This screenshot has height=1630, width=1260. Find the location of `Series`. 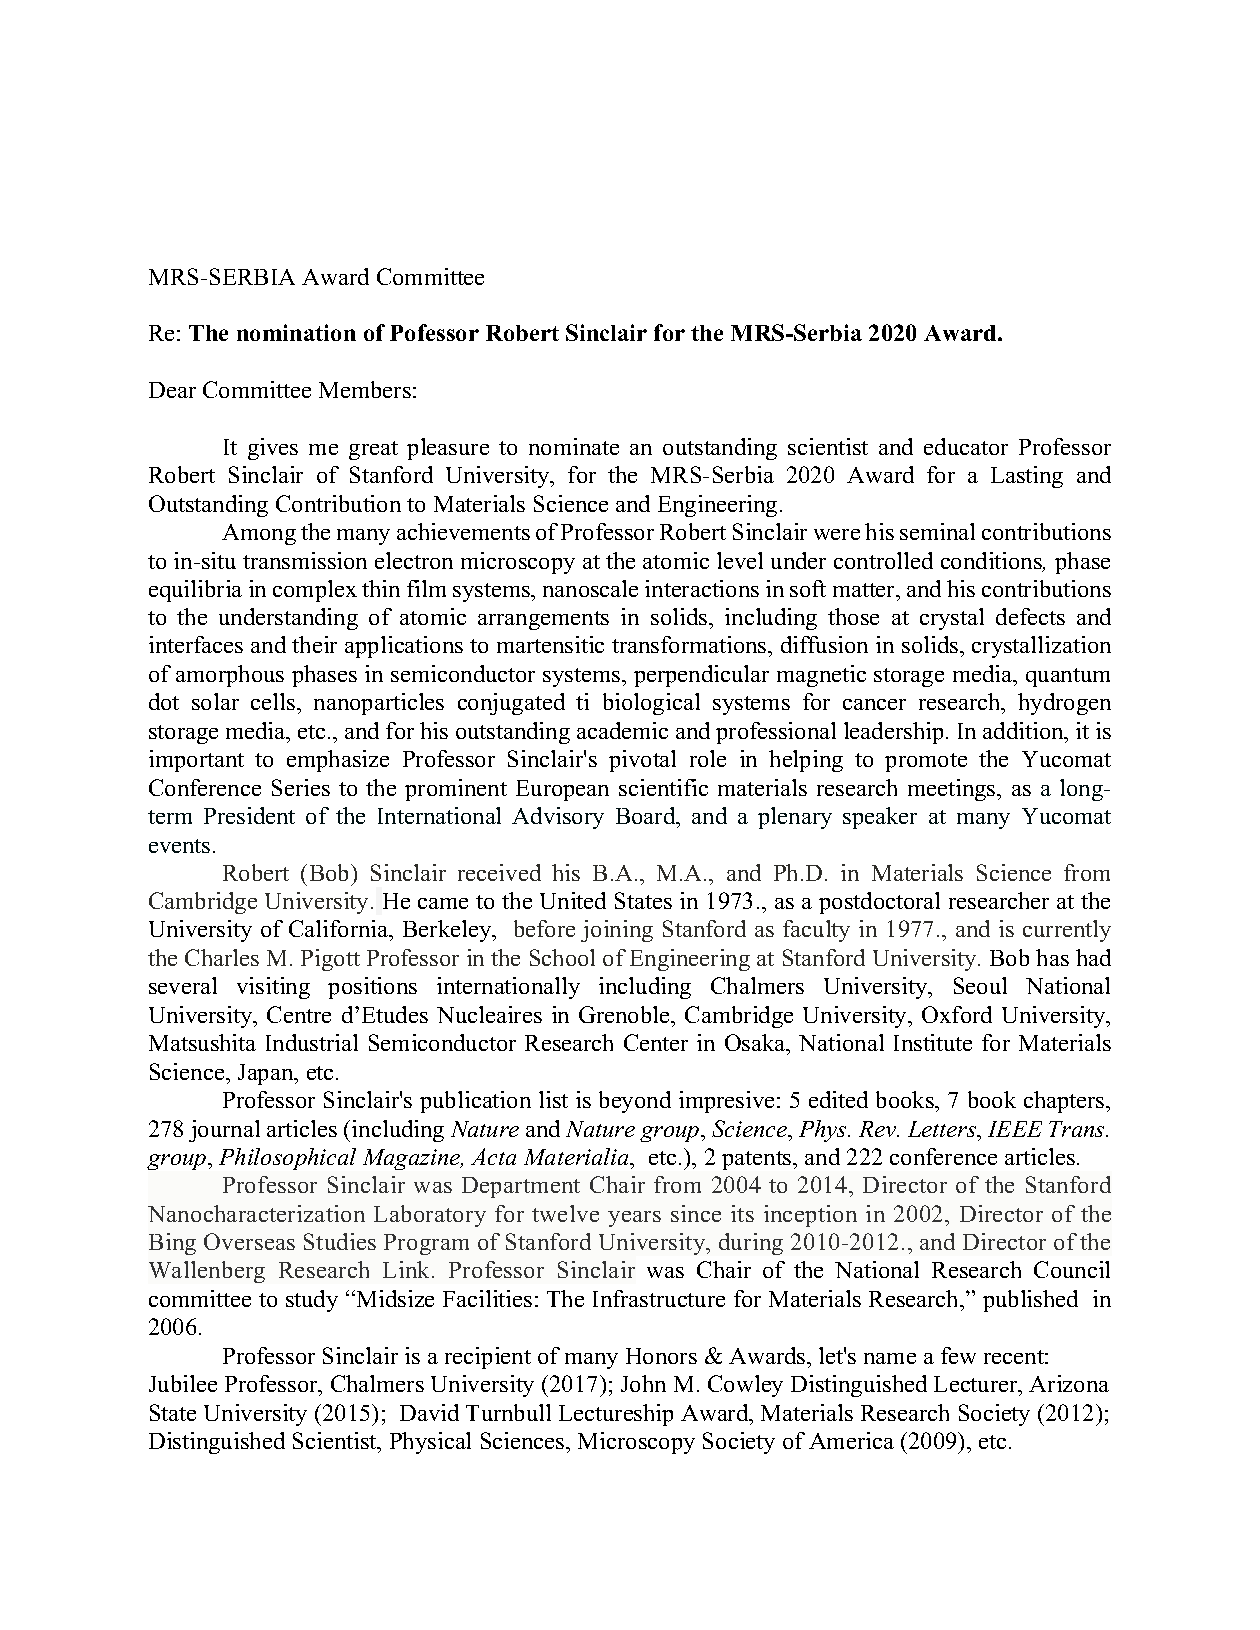

Series is located at coordinates (301, 787).
